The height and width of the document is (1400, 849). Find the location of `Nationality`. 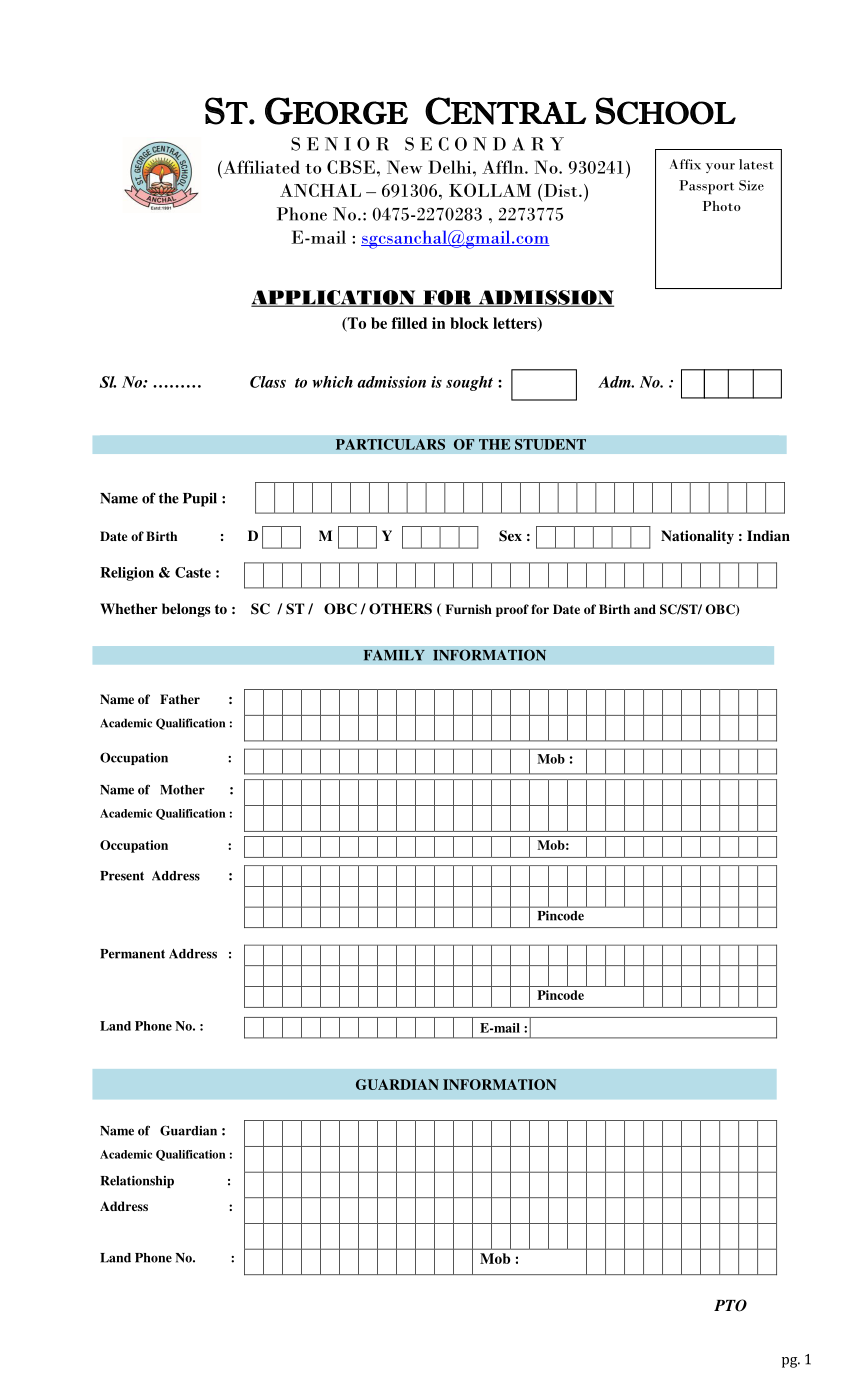

Nationality is located at coordinates (697, 537).
